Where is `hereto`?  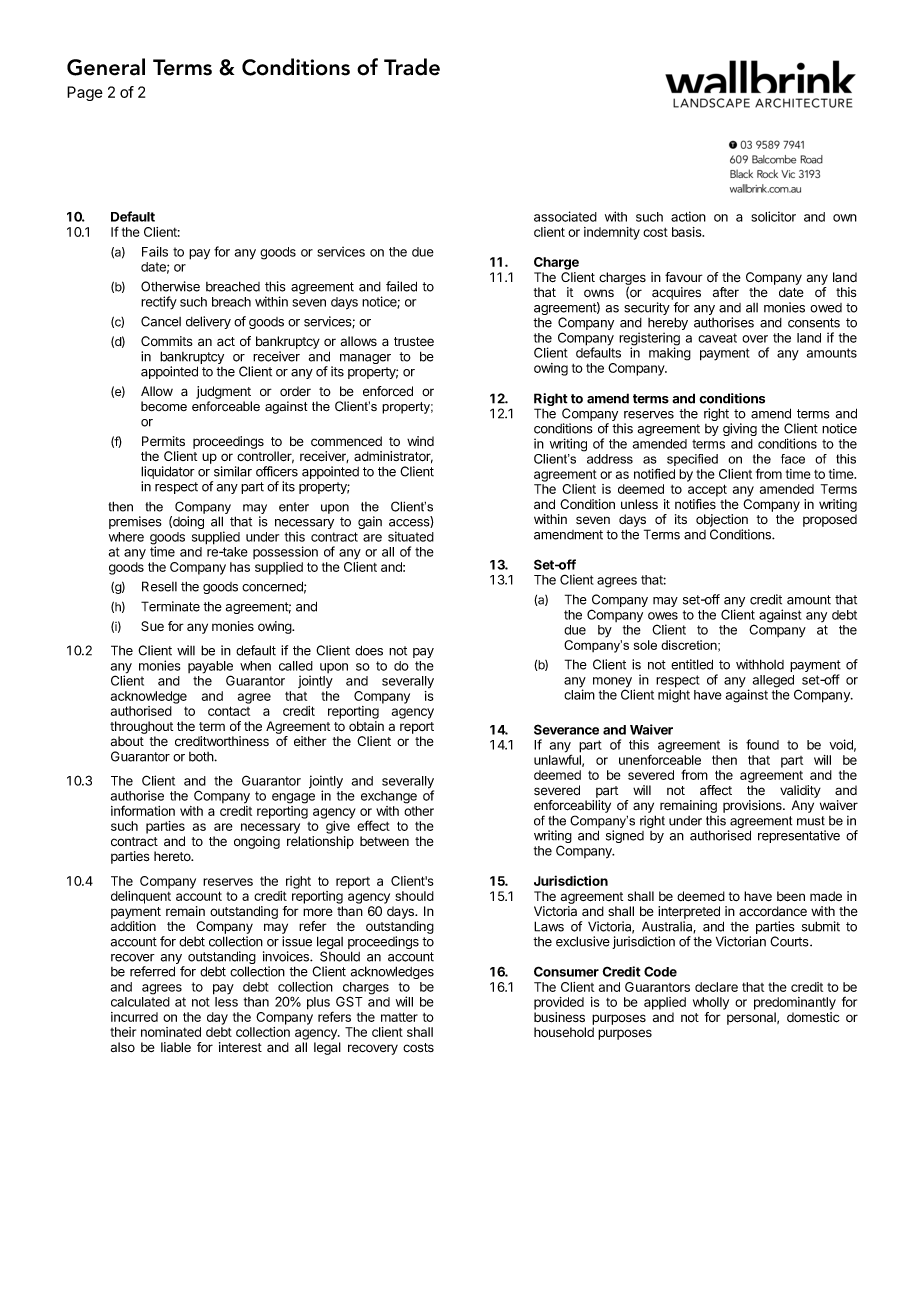 hereto is located at coordinates (173, 856).
